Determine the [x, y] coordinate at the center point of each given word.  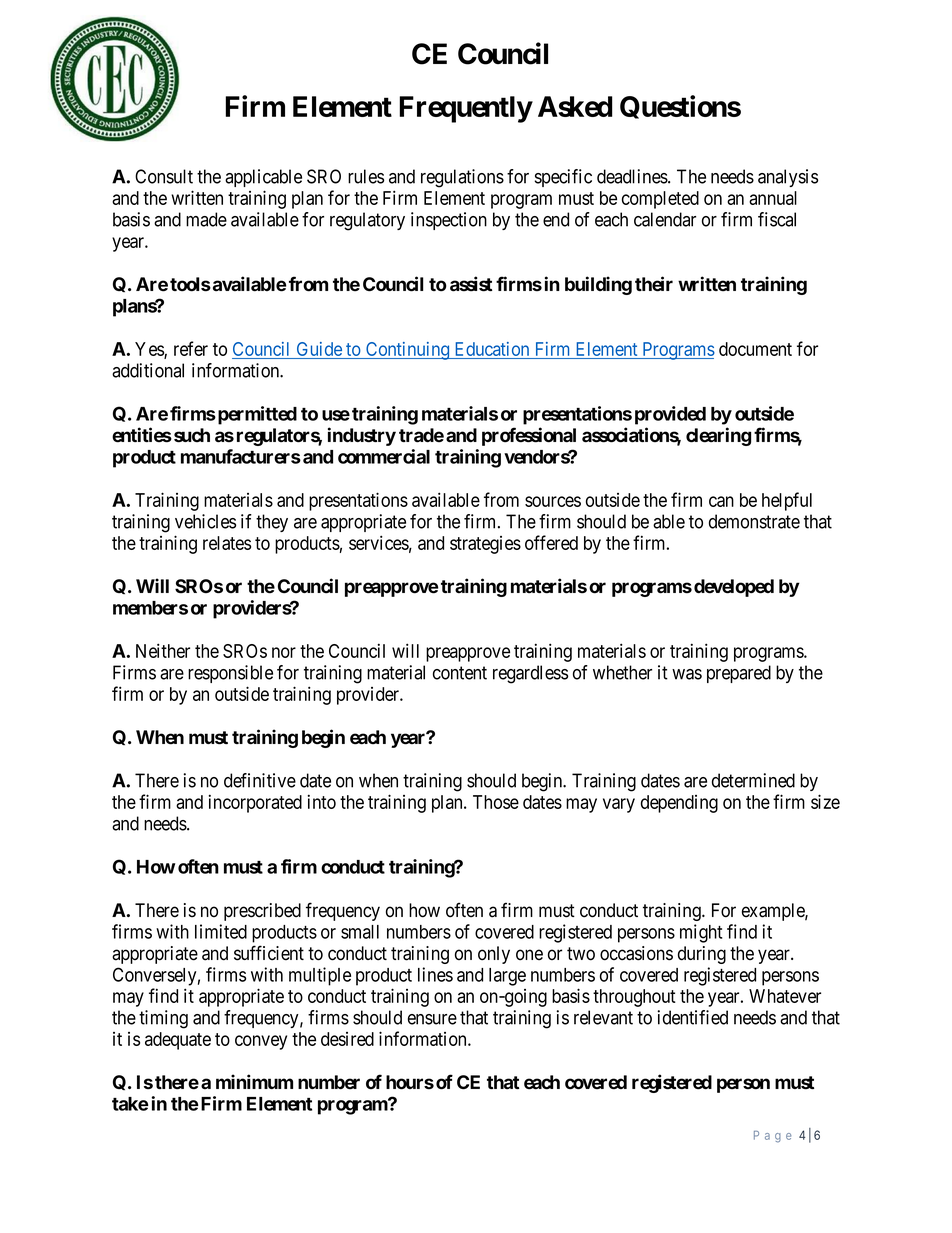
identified [693, 1017]
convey [261, 1042]
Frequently [465, 109]
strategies [485, 545]
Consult [164, 176]
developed [734, 588]
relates [227, 543]
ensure [432, 1019]
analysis [788, 178]
